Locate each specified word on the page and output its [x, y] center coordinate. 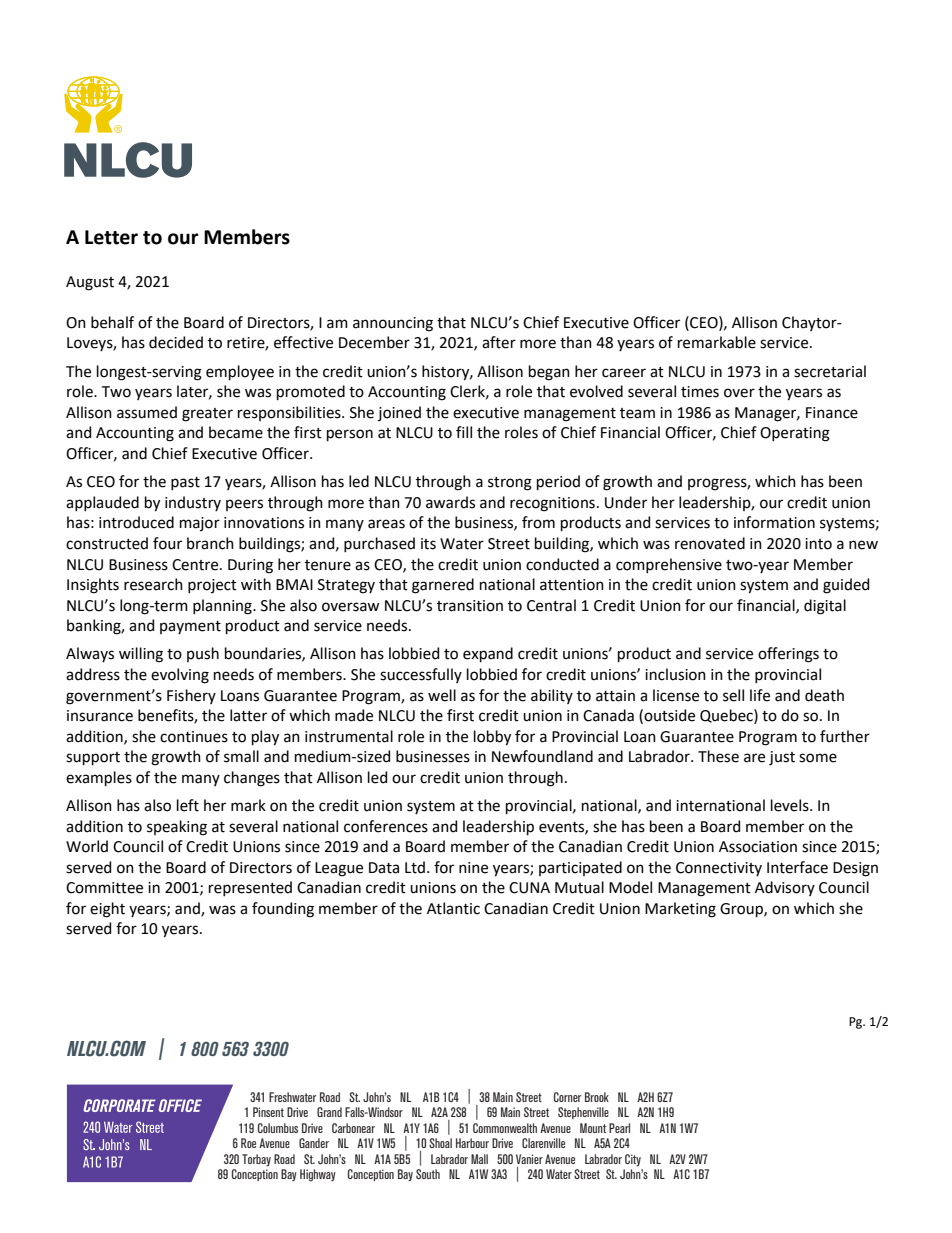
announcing [393, 324]
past [185, 483]
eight [107, 910]
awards [450, 502]
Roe [248, 1143]
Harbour [472, 1143]
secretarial [830, 371]
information [774, 522]
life [760, 695]
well [442, 695]
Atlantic [453, 908]
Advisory [785, 888]
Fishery [191, 696]
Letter [111, 237]
